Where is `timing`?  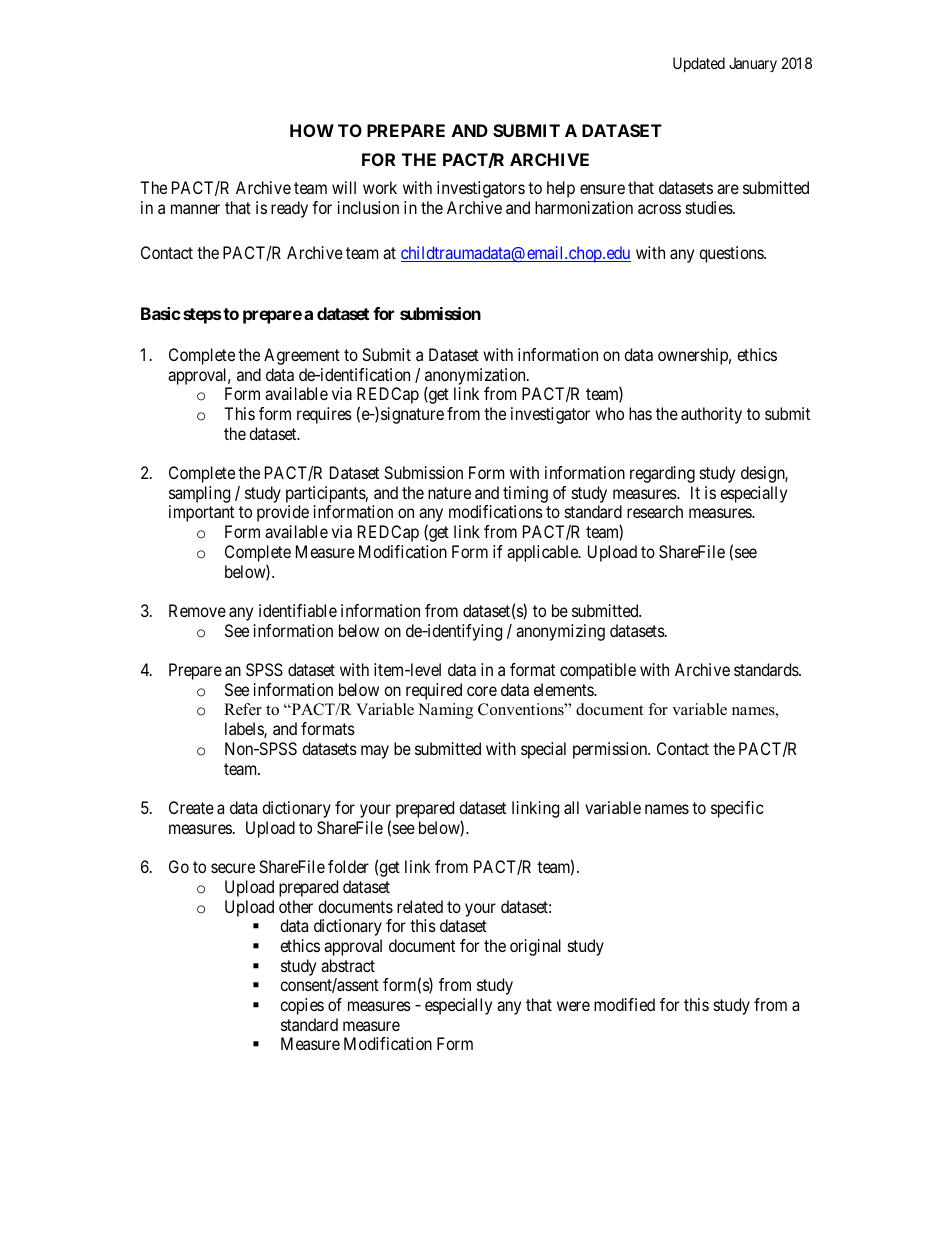
timing is located at coordinates (525, 496).
